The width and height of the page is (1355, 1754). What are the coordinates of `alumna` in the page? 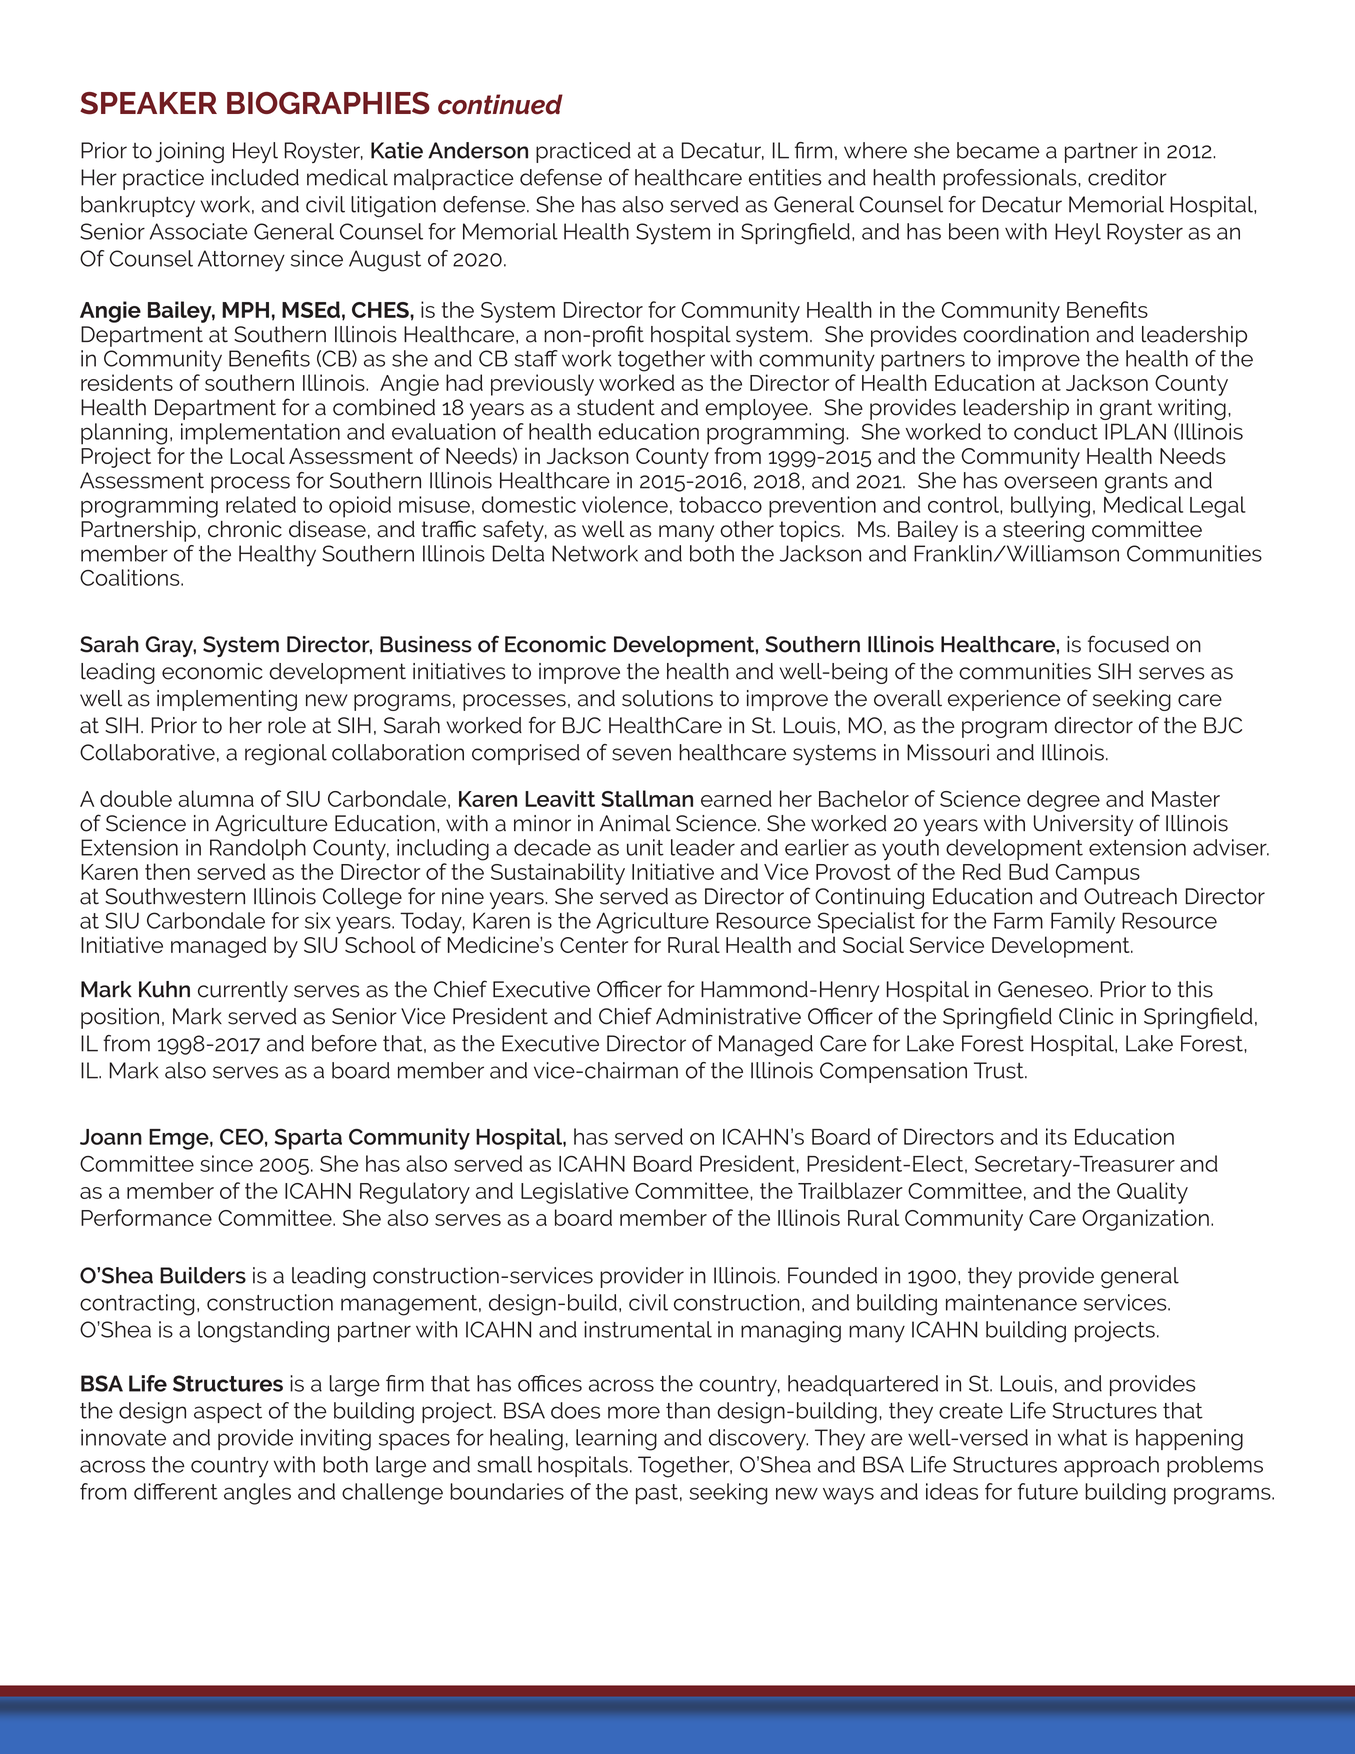 It's located at (216, 798).
